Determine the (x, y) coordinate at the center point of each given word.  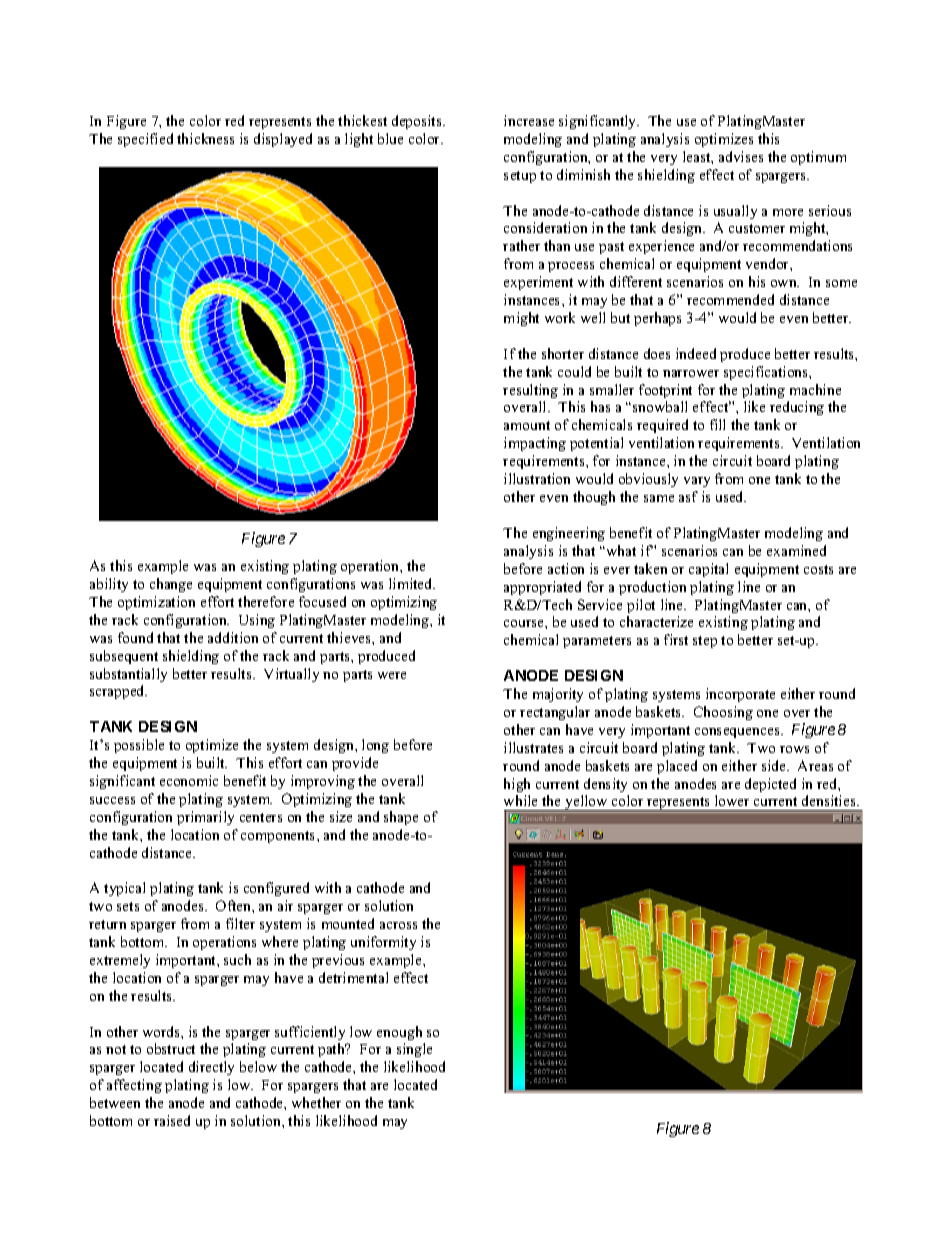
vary (697, 482)
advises (741, 156)
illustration (537, 478)
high (517, 785)
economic (189, 780)
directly (211, 1068)
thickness (205, 138)
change (171, 585)
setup (520, 177)
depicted (770, 785)
